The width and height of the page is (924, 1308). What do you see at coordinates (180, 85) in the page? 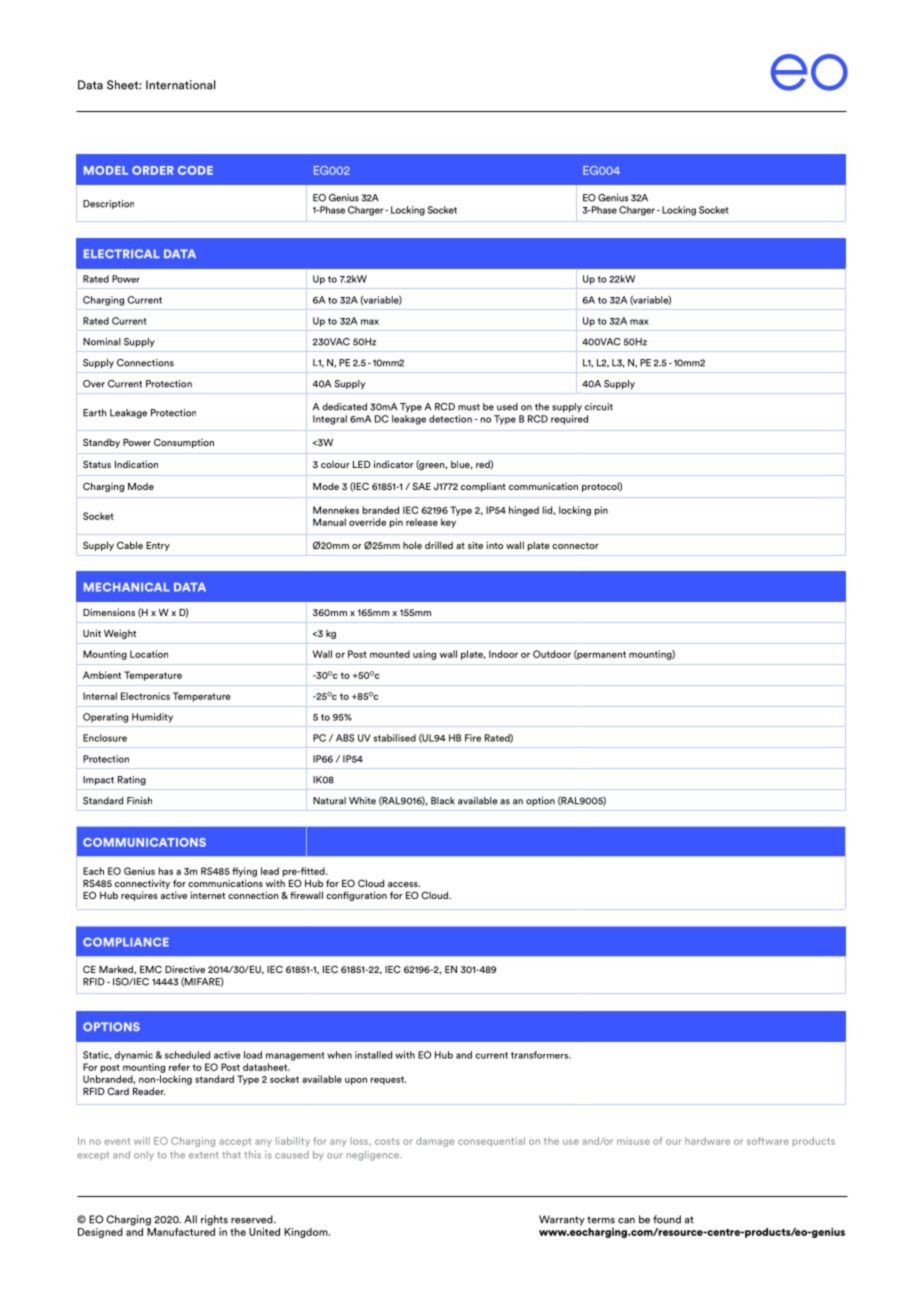
I see `International` at bounding box center [180, 85].
